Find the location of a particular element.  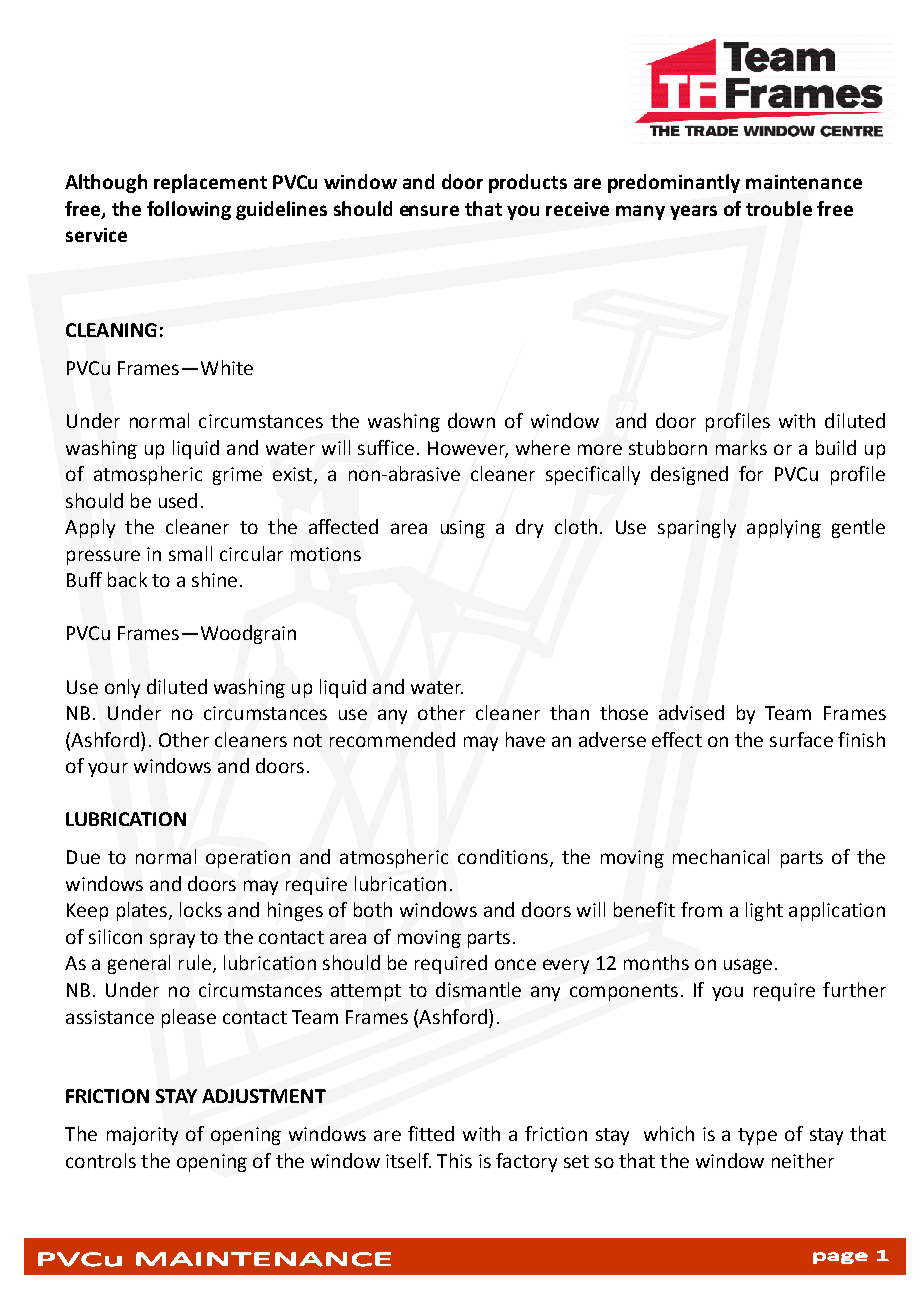

fitted is located at coordinates (431, 1133).
